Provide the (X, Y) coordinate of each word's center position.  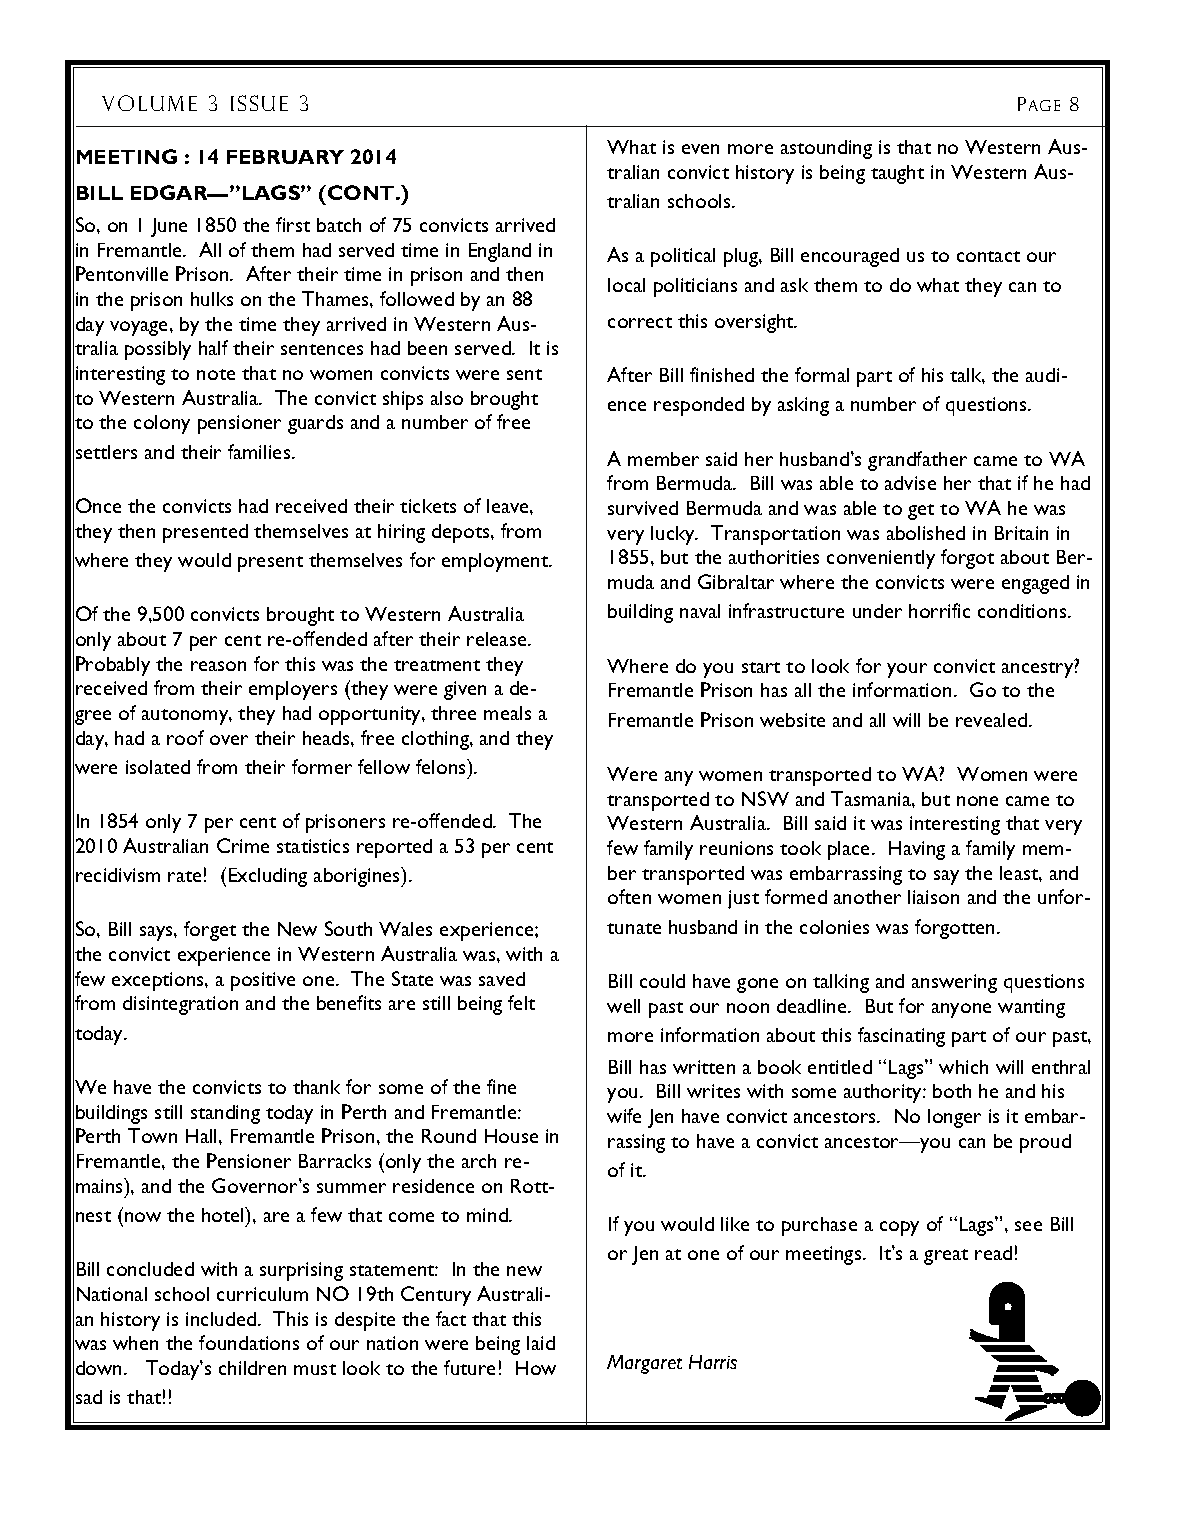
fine (501, 1086)
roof (185, 737)
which (963, 1067)
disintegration (180, 1005)
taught (897, 174)
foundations (249, 1342)
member (663, 459)
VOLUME (149, 103)
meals (507, 713)
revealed (991, 720)
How (536, 1368)
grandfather (917, 461)
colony (162, 424)
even (700, 149)
